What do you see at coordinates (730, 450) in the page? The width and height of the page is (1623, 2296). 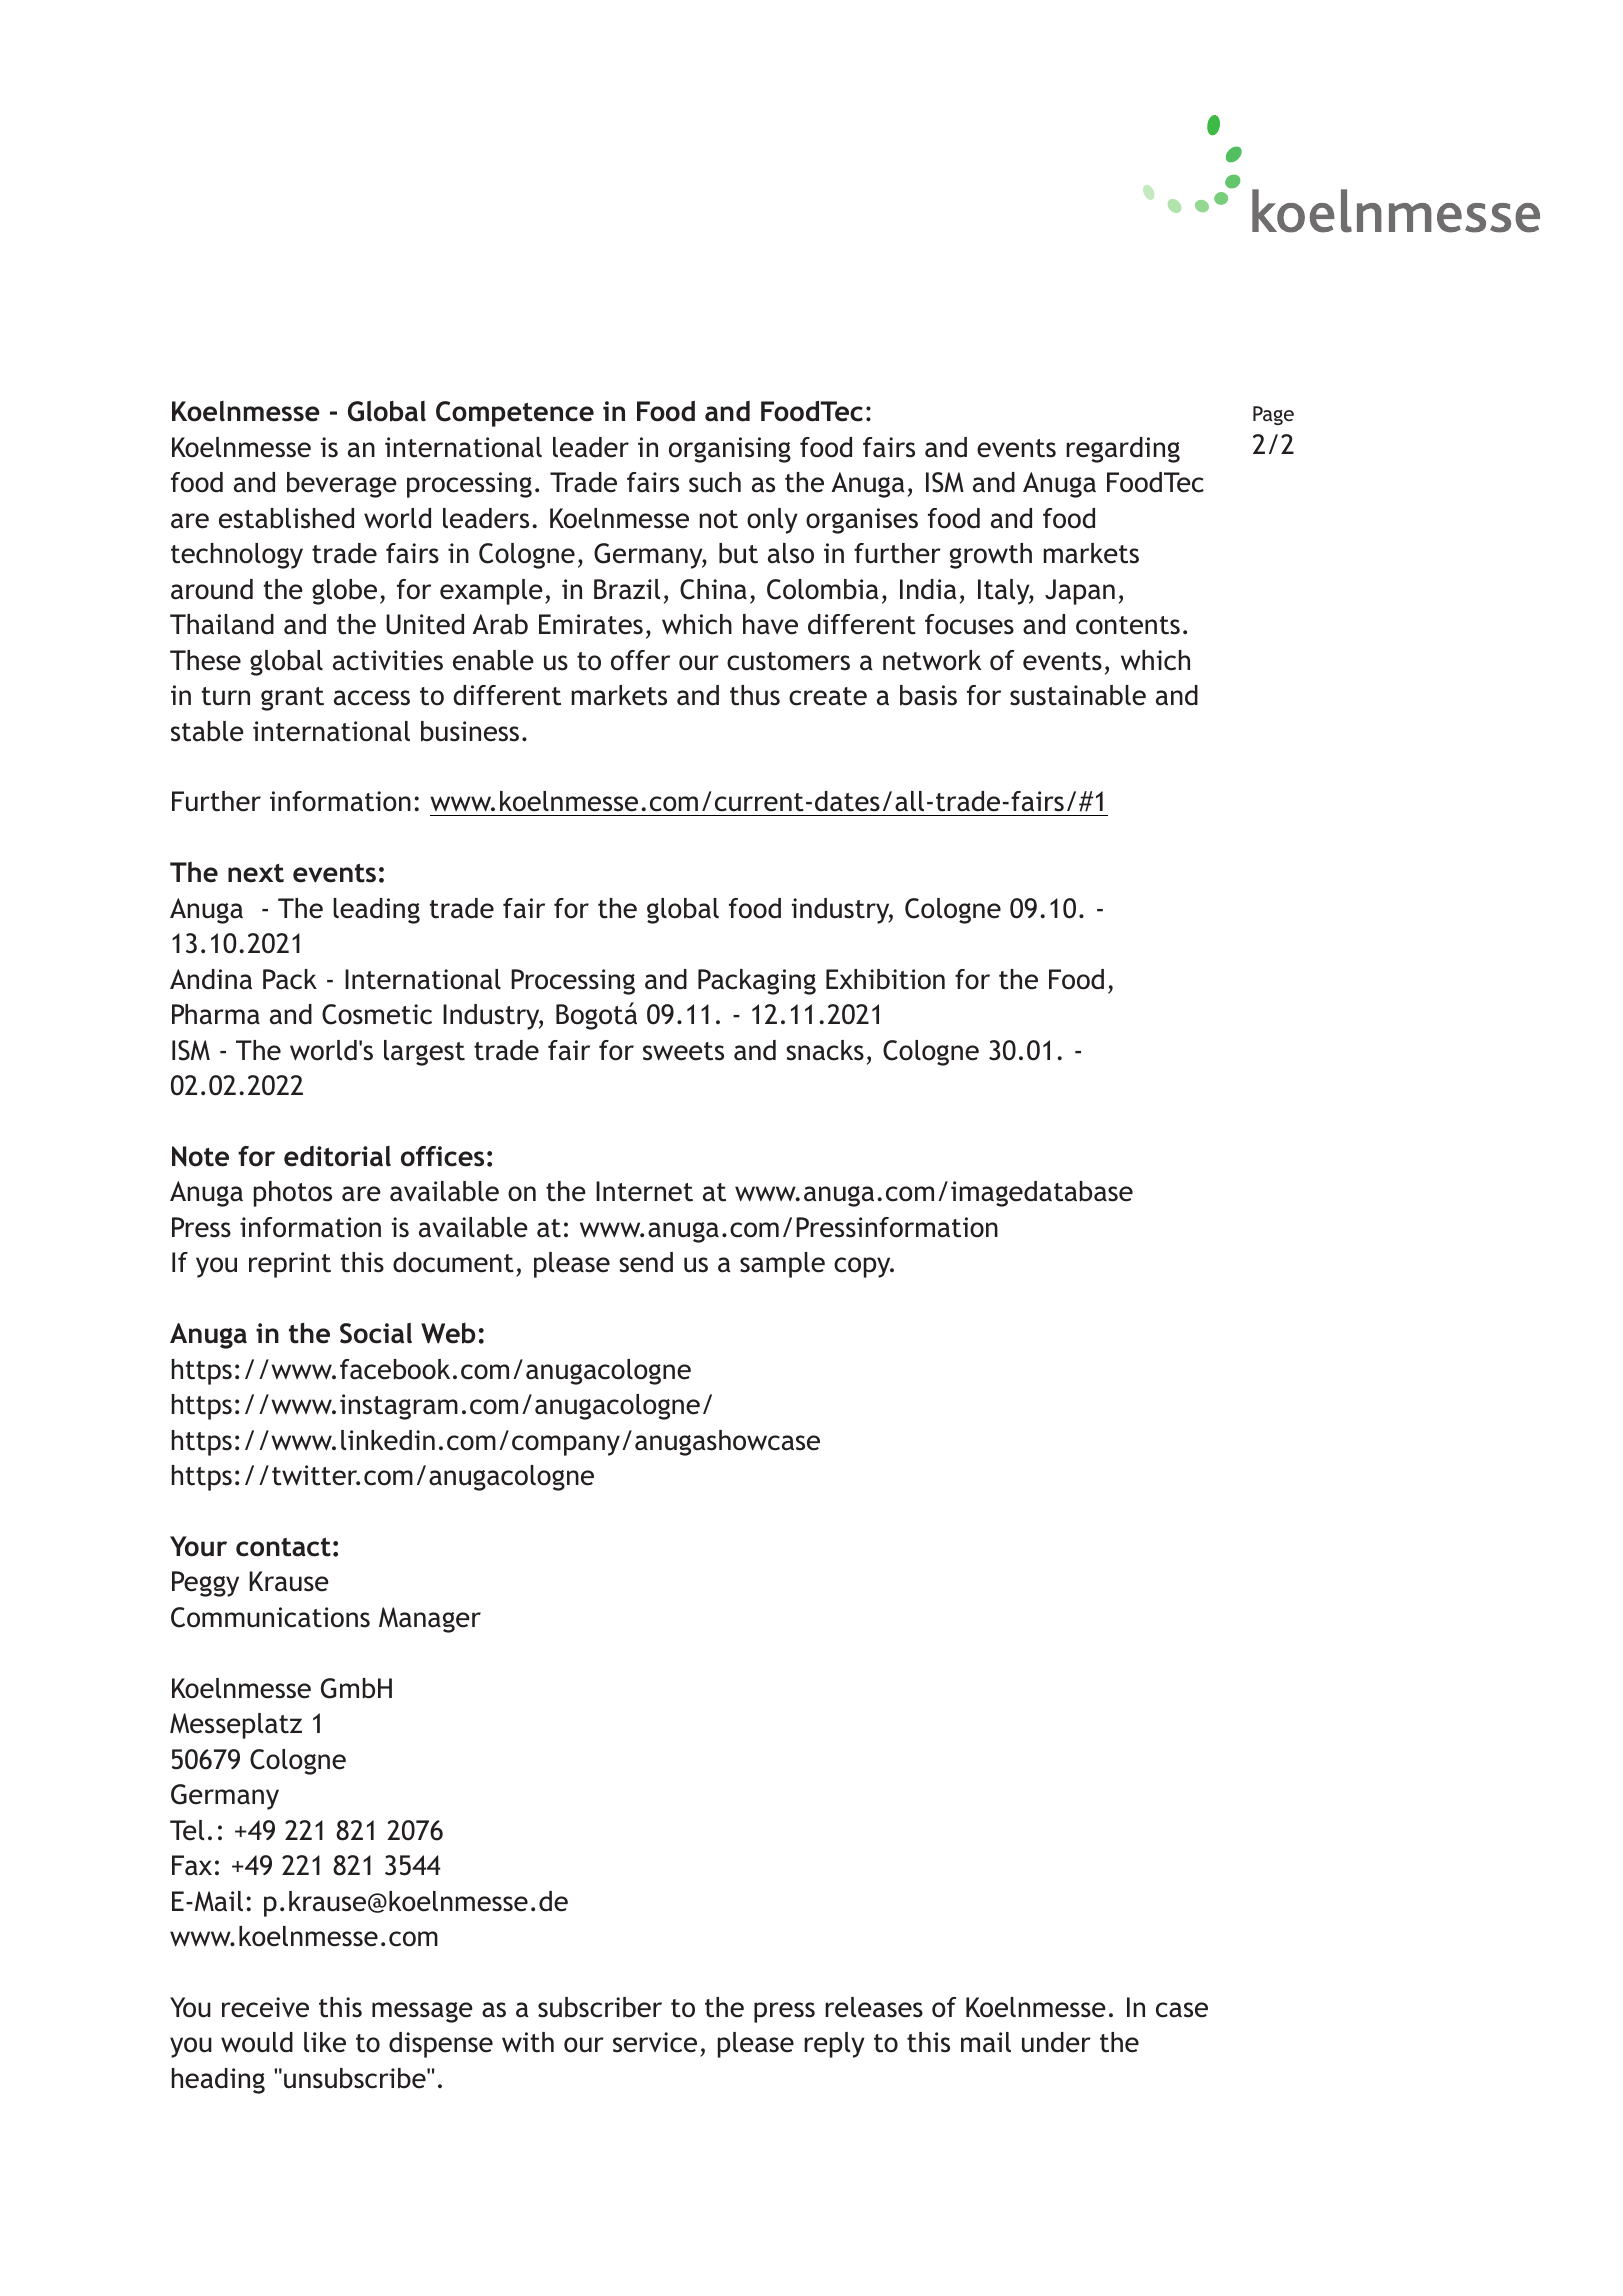 I see `organising` at bounding box center [730, 450].
